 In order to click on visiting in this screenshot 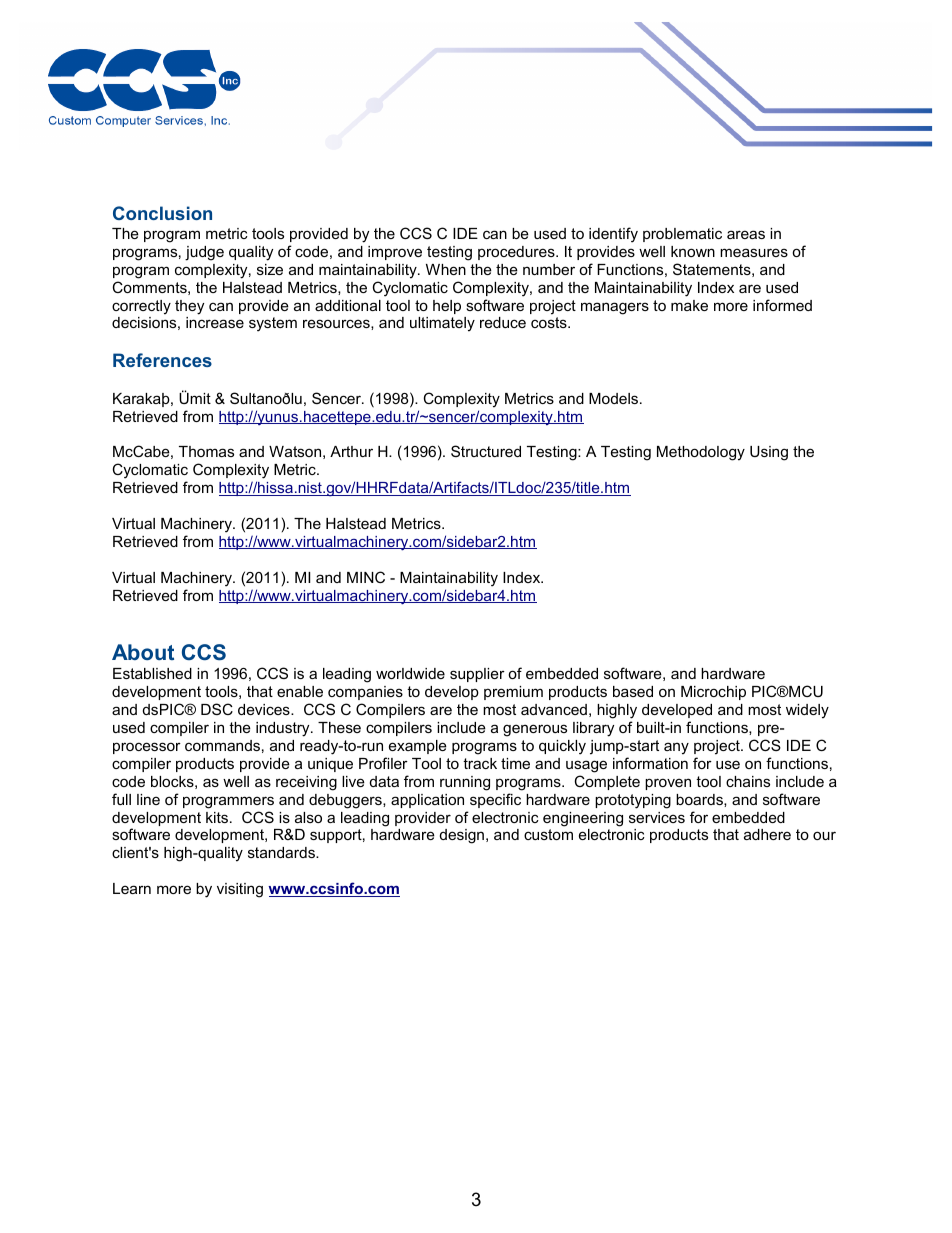, I will do `click(240, 890)`.
